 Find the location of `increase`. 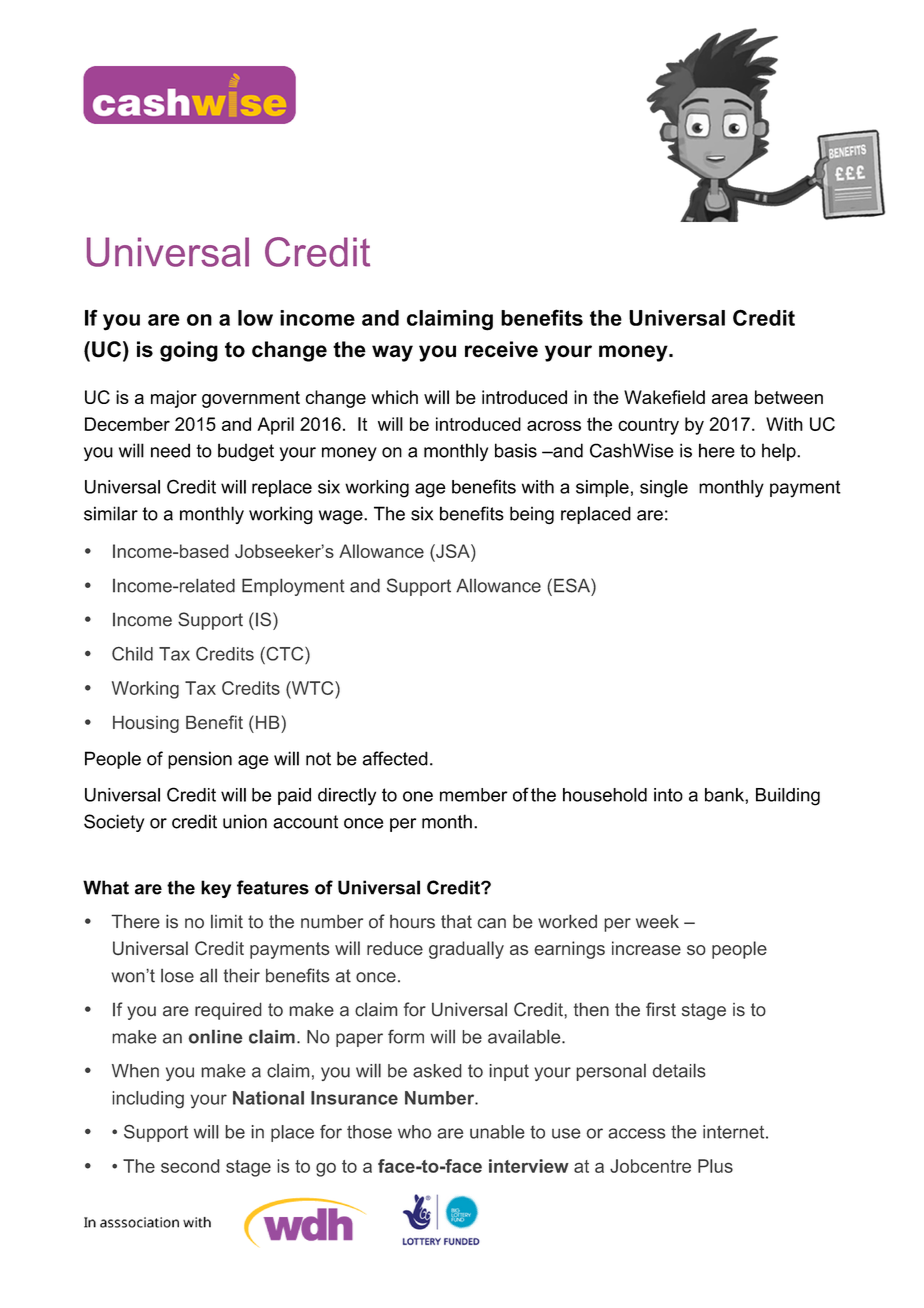

increase is located at coordinates (646, 948).
